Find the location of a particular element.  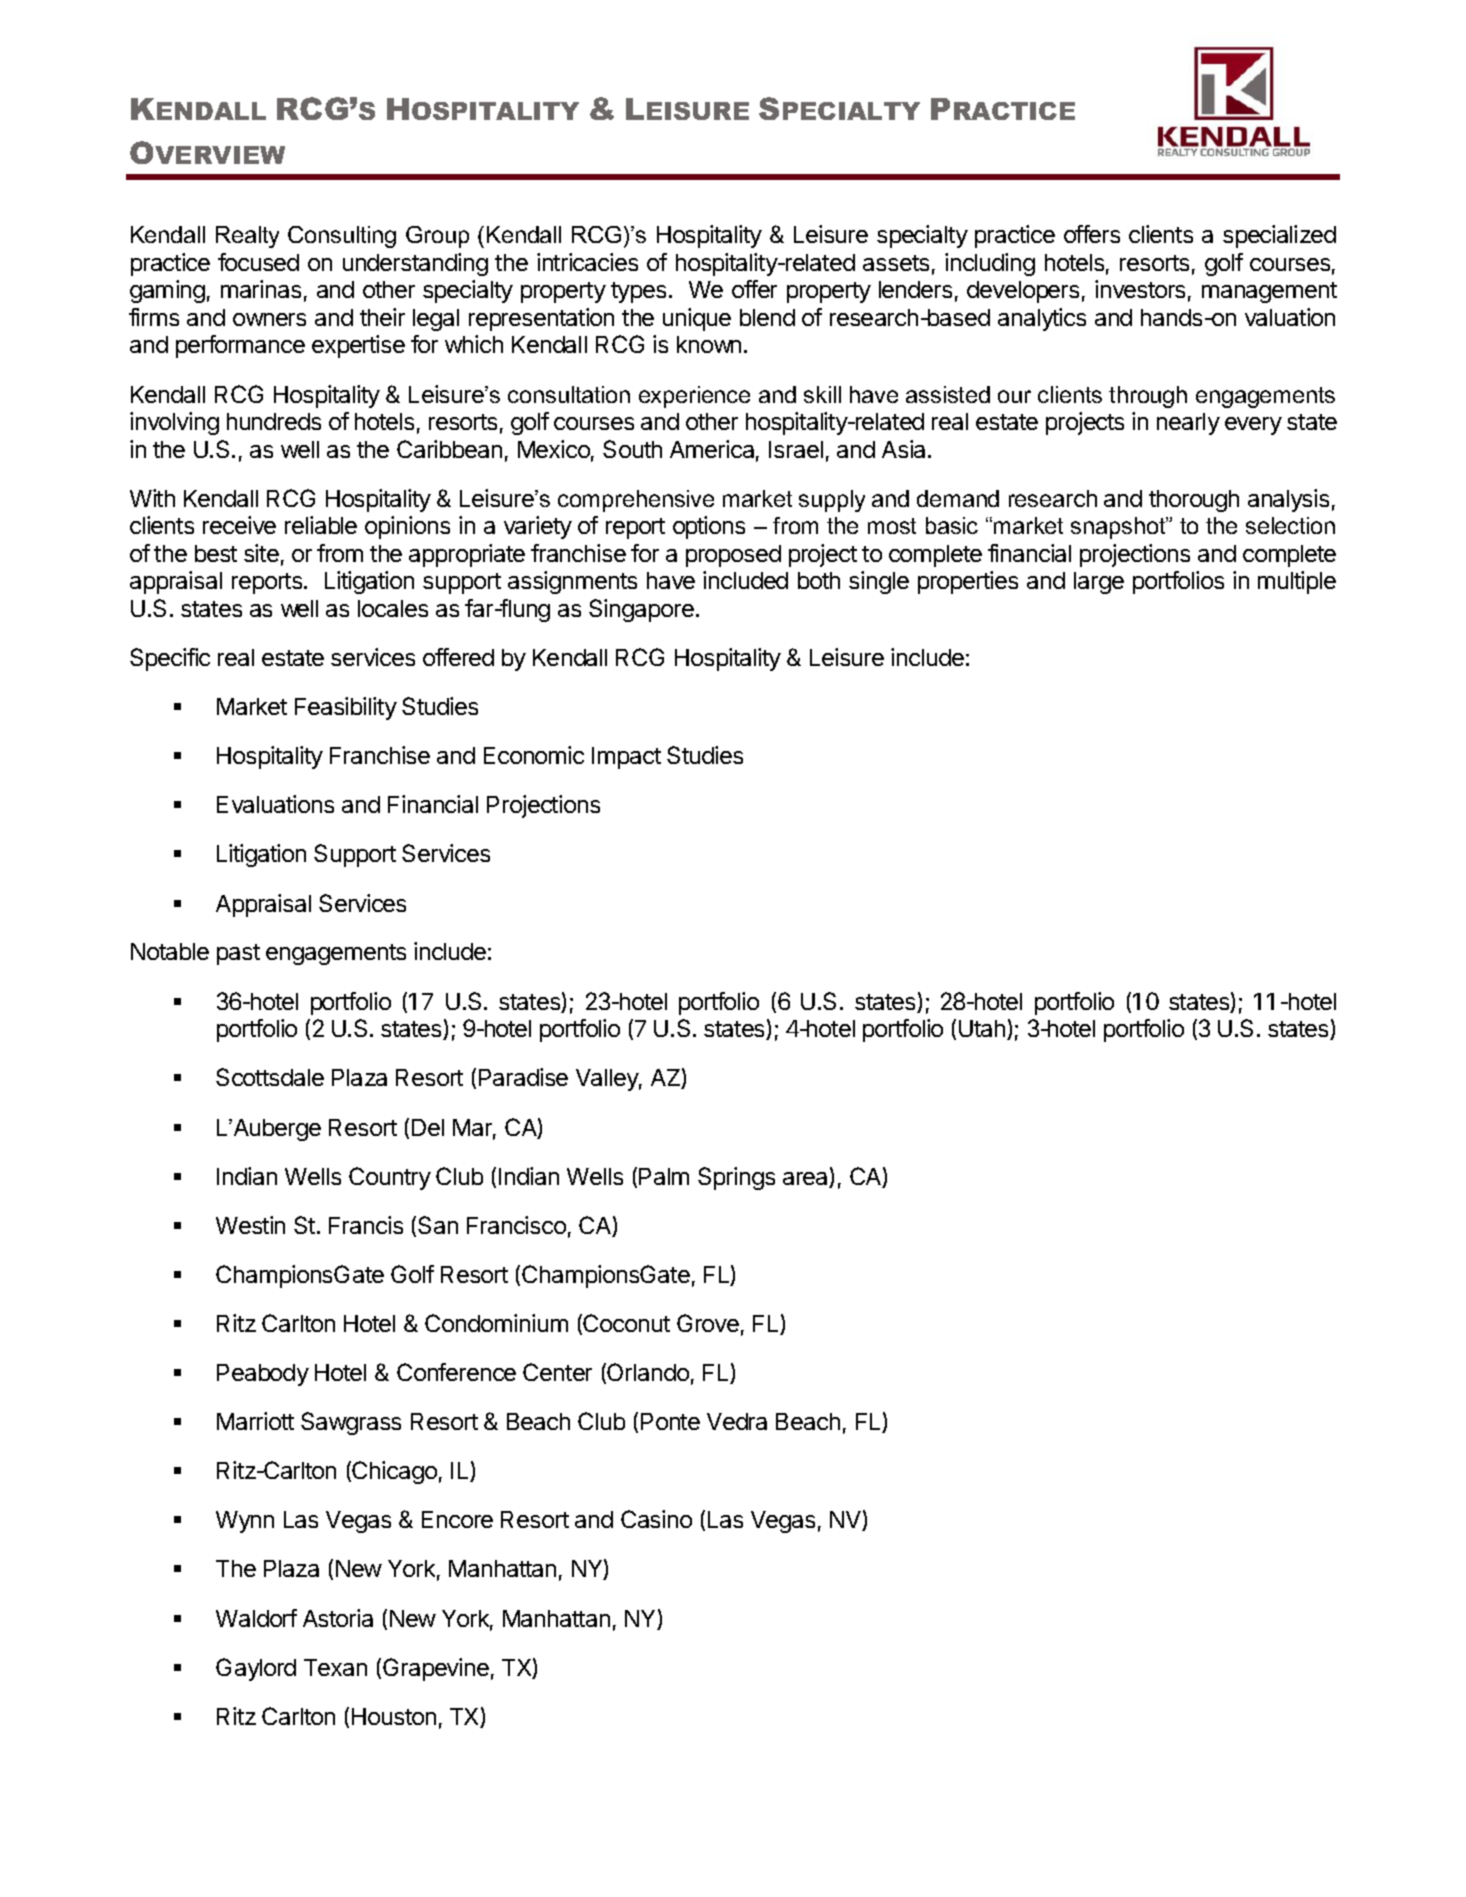

Casino is located at coordinates (656, 1519).
